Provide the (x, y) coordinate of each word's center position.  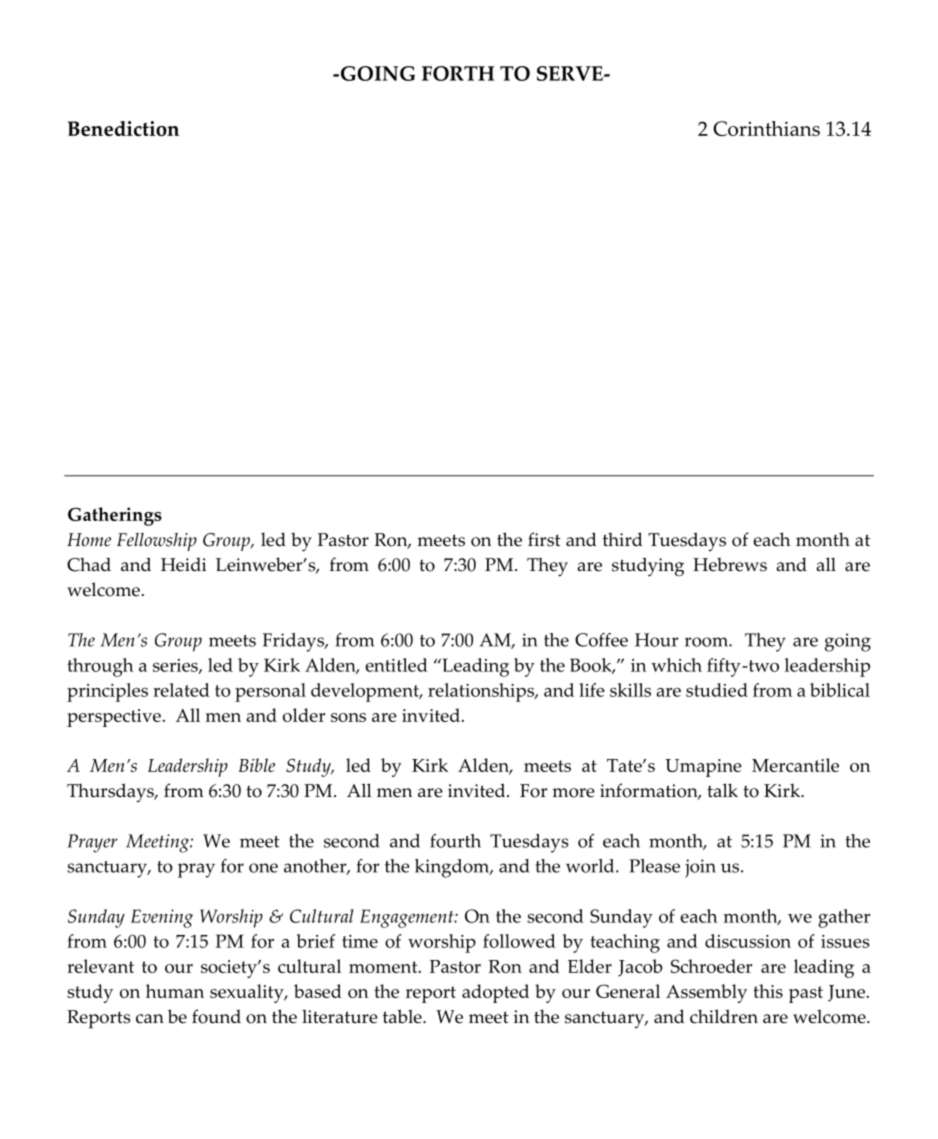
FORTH (458, 73)
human (175, 991)
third (622, 539)
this (768, 991)
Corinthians (766, 128)
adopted (495, 993)
